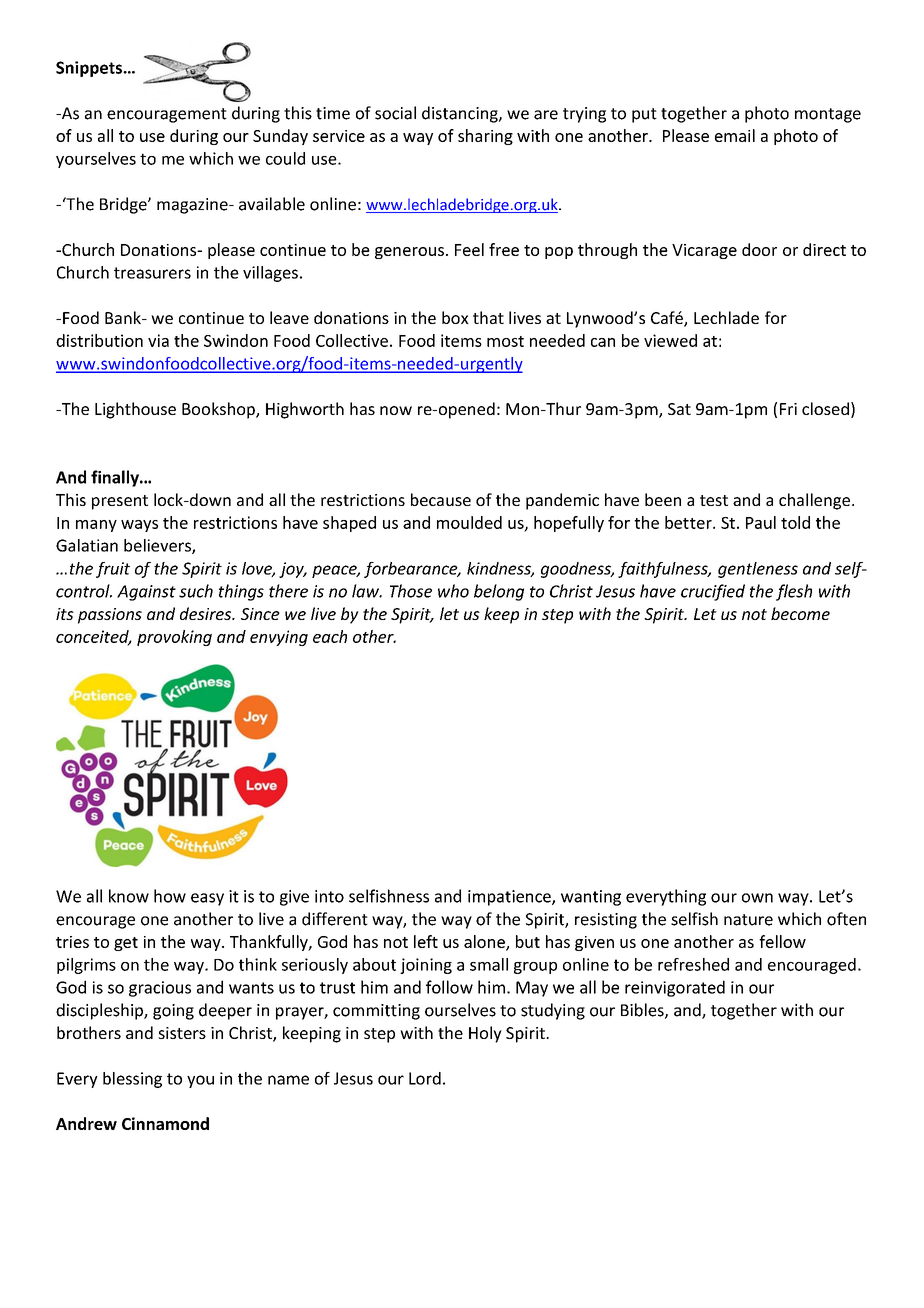  I want to click on such, so click(196, 591).
